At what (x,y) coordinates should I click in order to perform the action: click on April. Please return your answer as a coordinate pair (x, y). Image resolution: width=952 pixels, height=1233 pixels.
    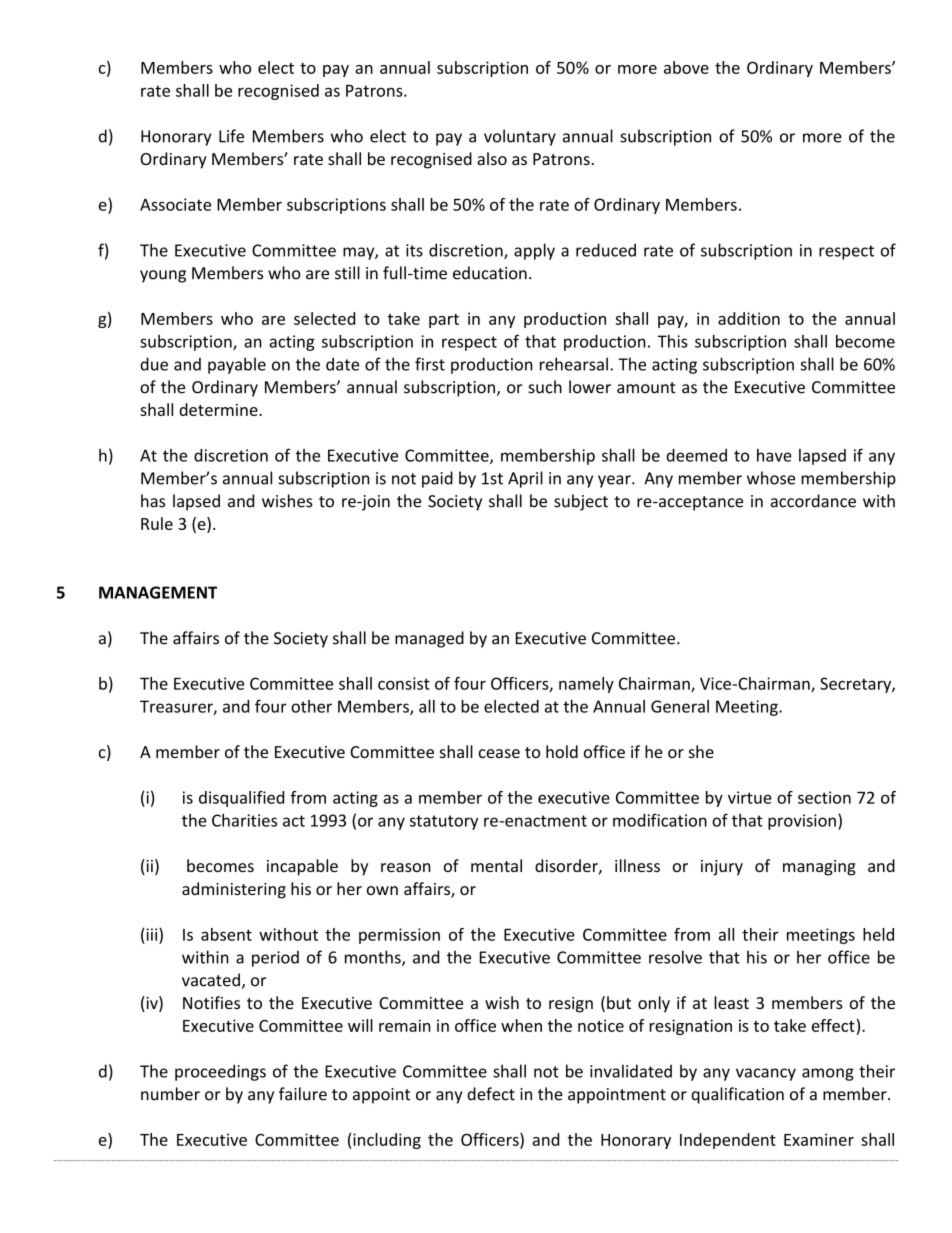
    Looking at the image, I should click on (525, 479).
